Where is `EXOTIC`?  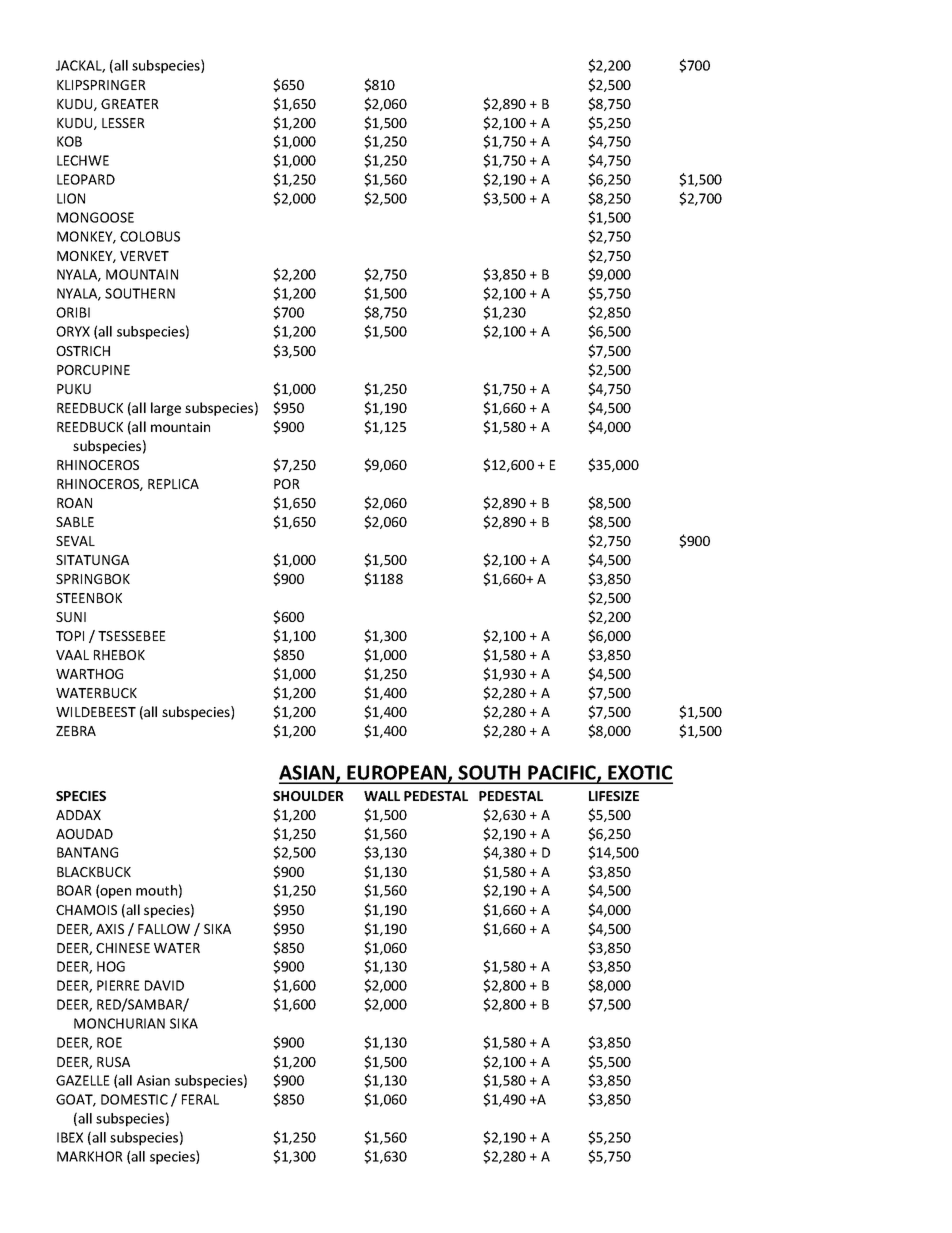 EXOTIC is located at coordinates (639, 774).
